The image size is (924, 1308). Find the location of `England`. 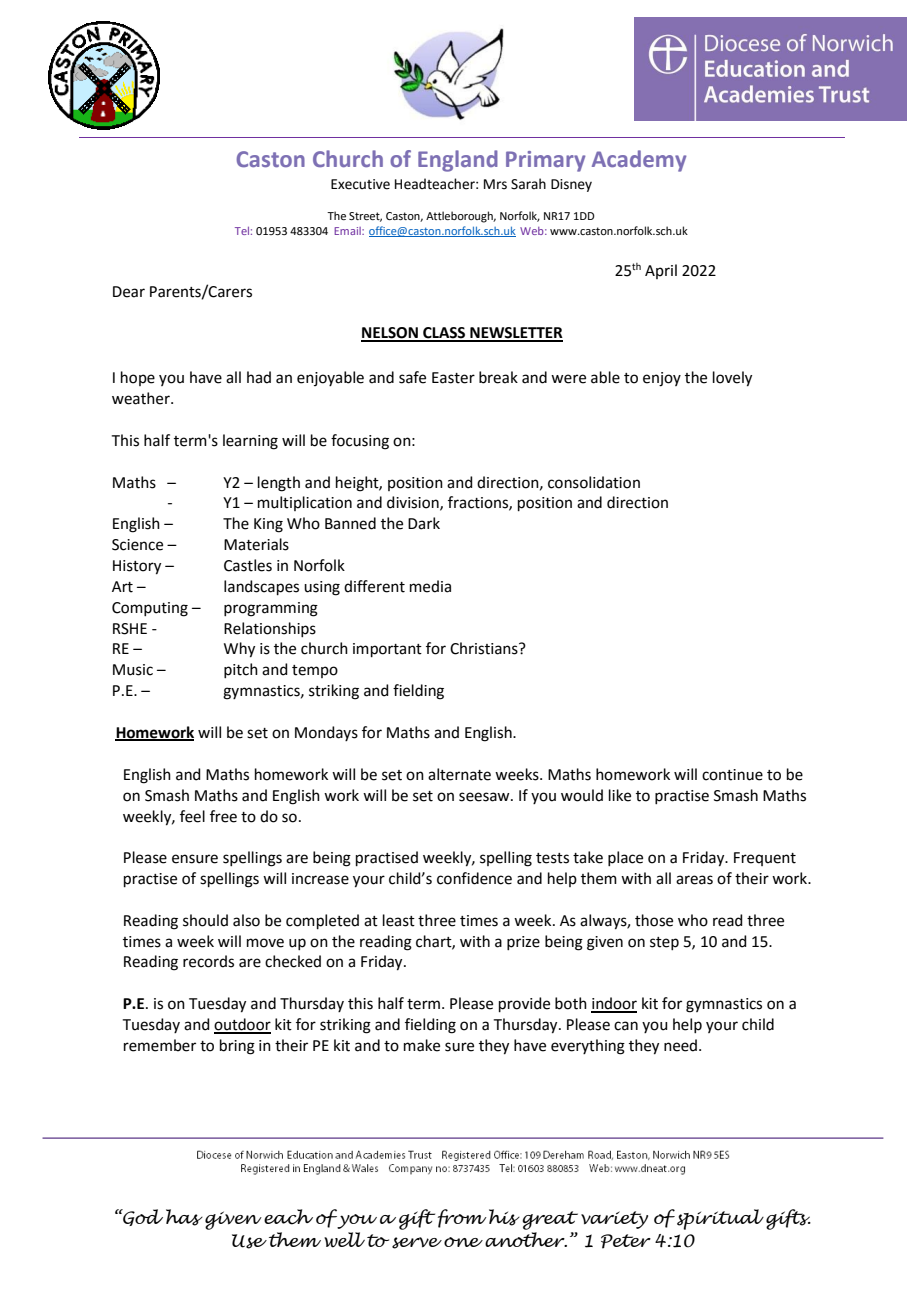

England is located at coordinates (458, 161).
